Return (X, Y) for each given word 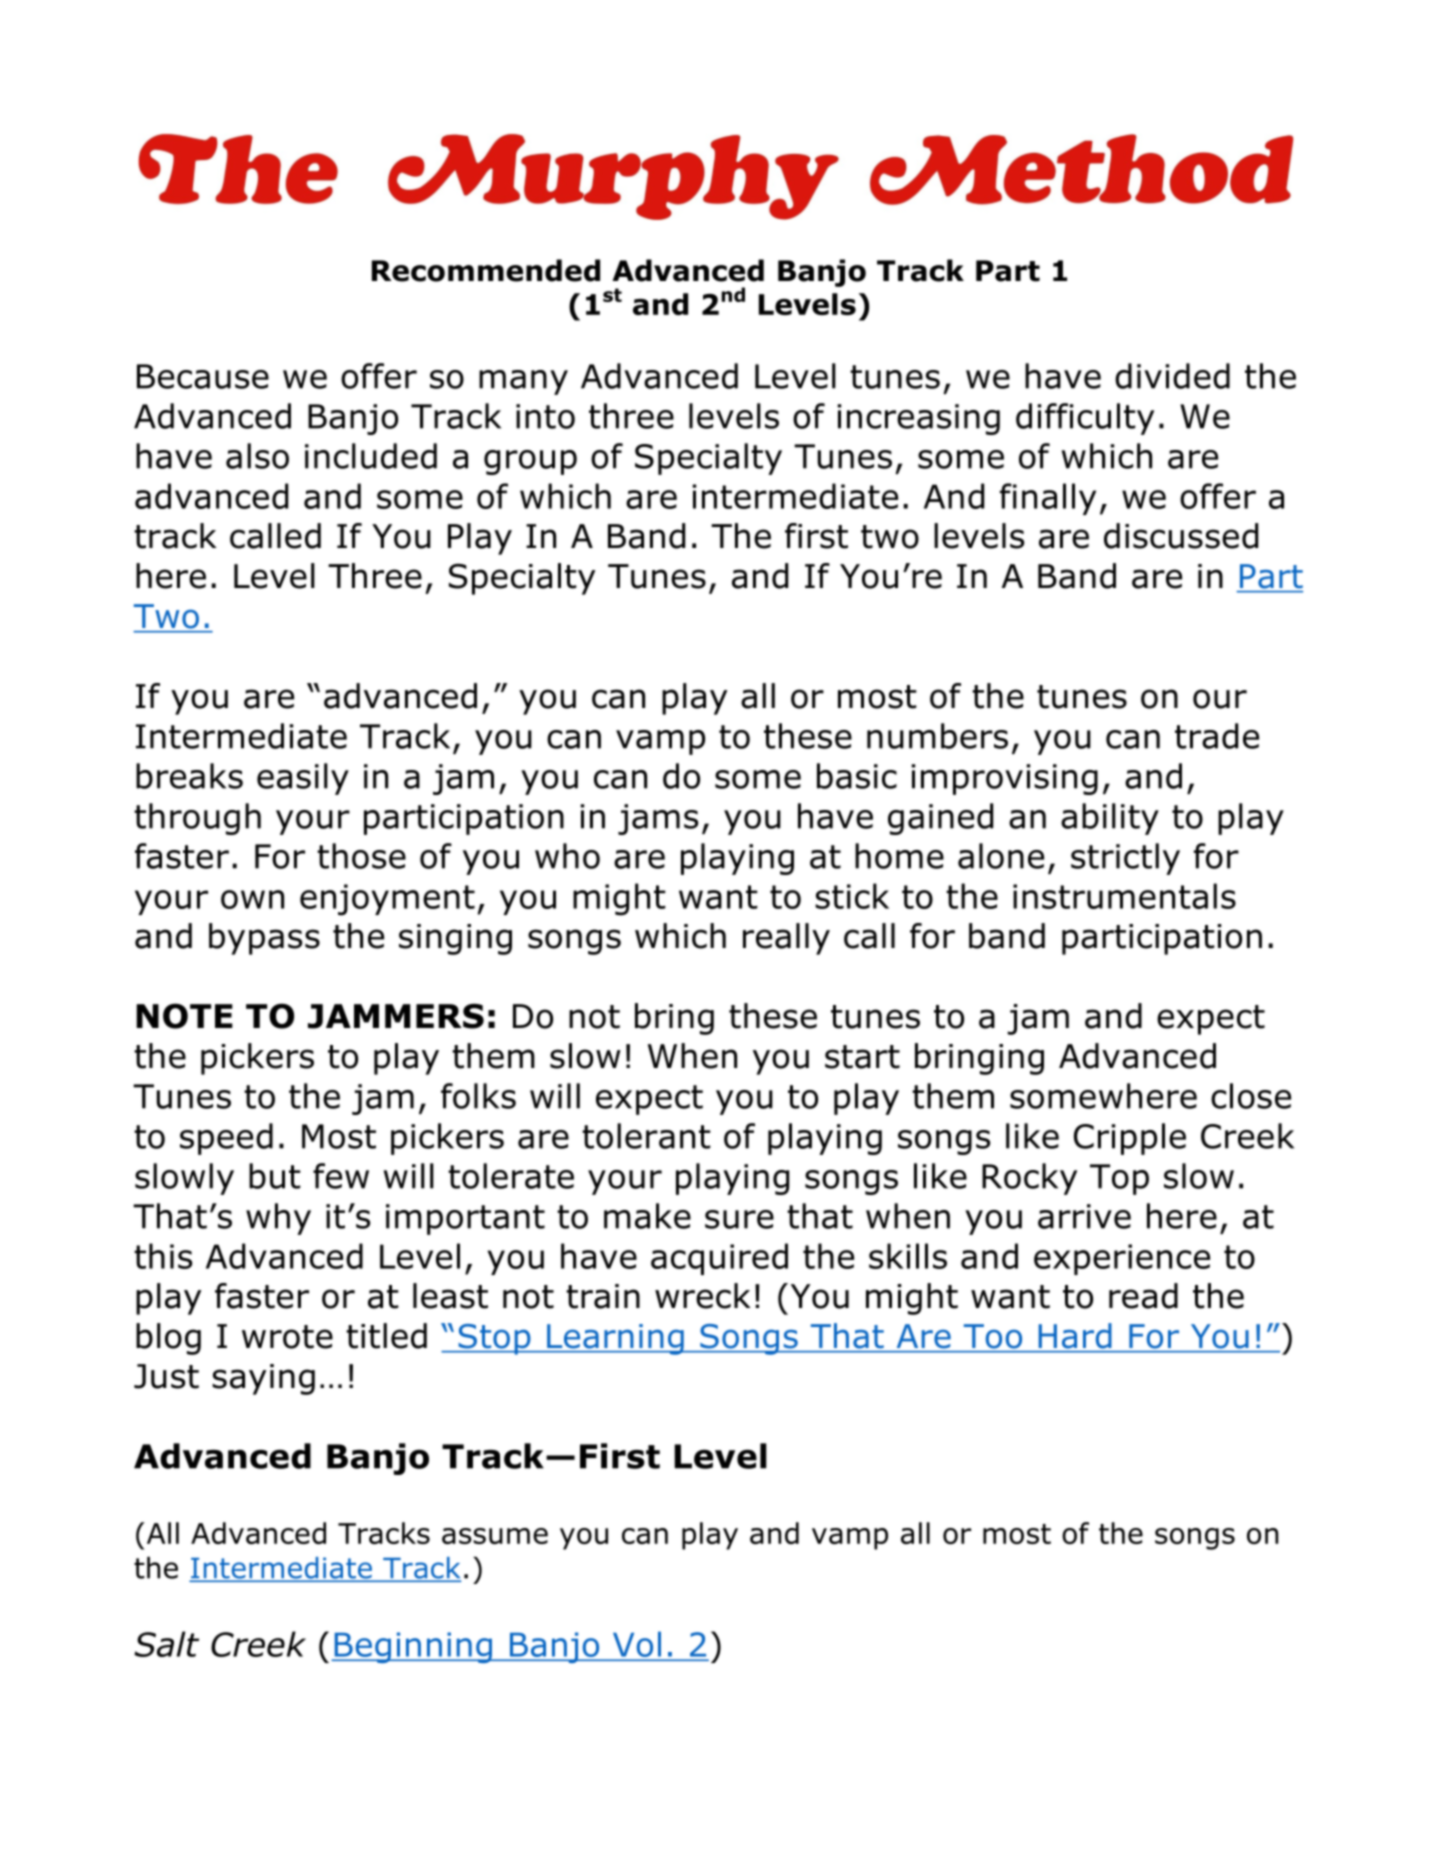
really (786, 939)
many (523, 382)
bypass (264, 939)
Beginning (413, 1647)
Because (203, 376)
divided (1172, 376)
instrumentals (1124, 896)
